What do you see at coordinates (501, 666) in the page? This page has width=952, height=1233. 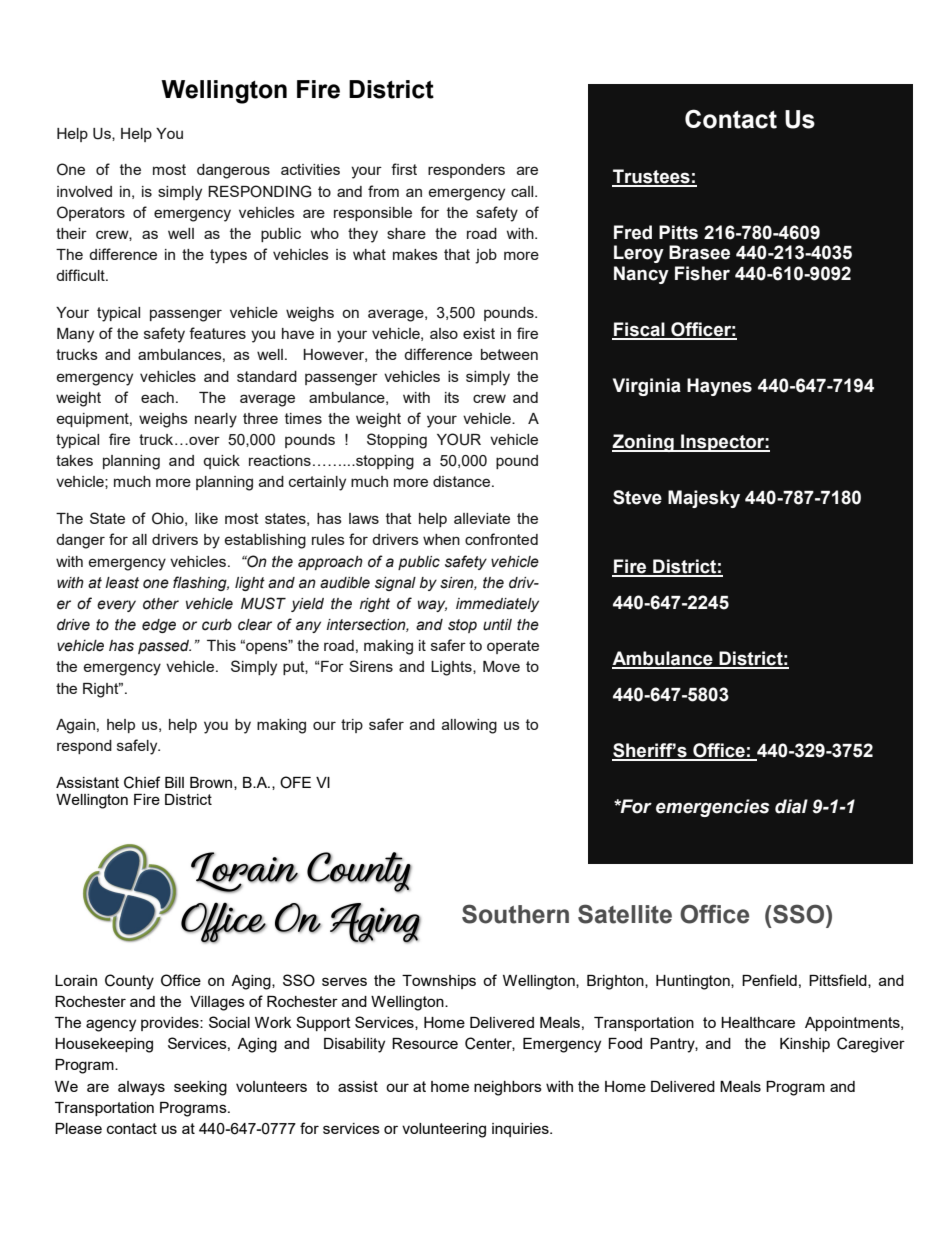 I see `Move` at bounding box center [501, 666].
